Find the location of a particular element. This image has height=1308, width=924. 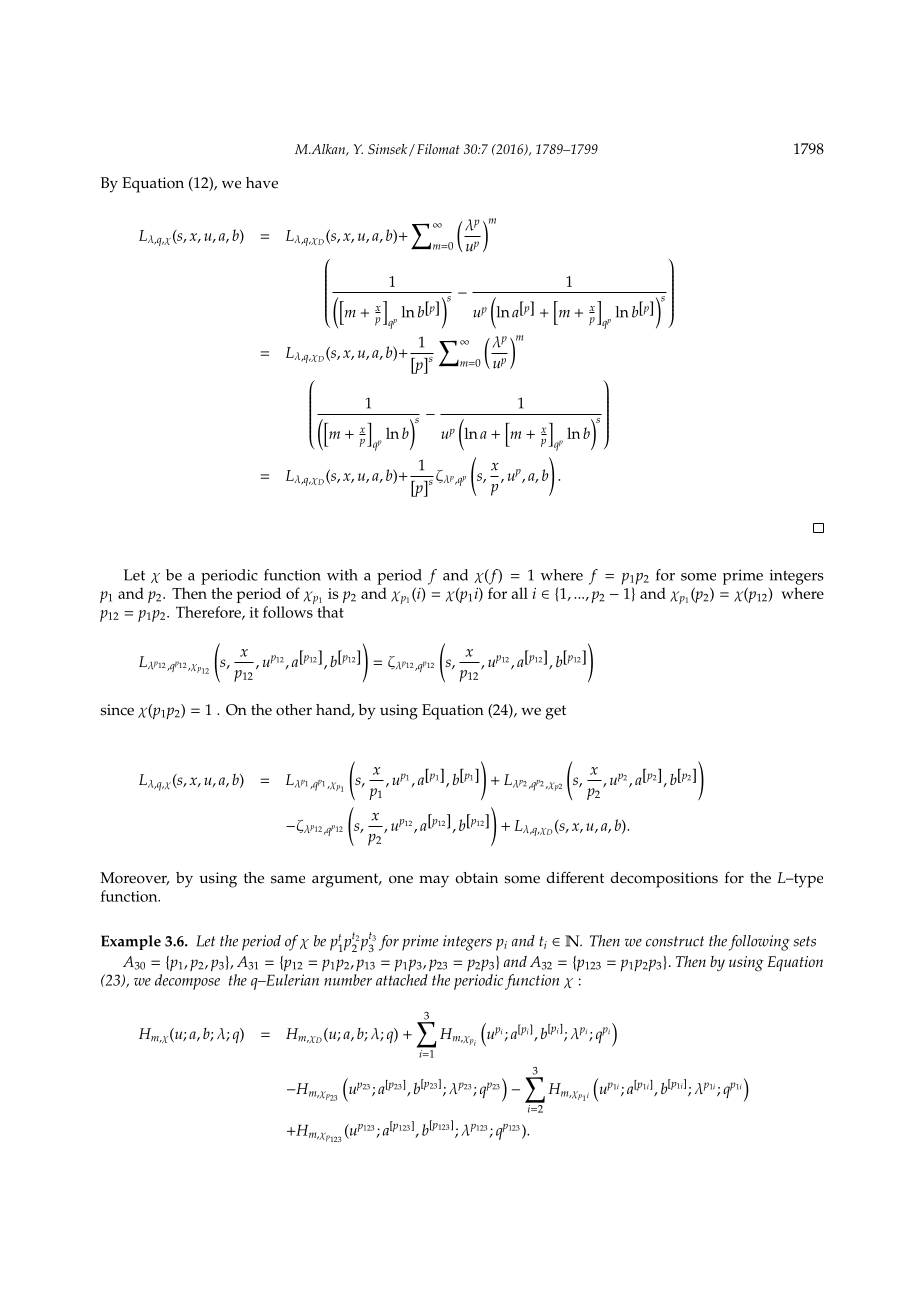

attached is located at coordinates (402, 980).
